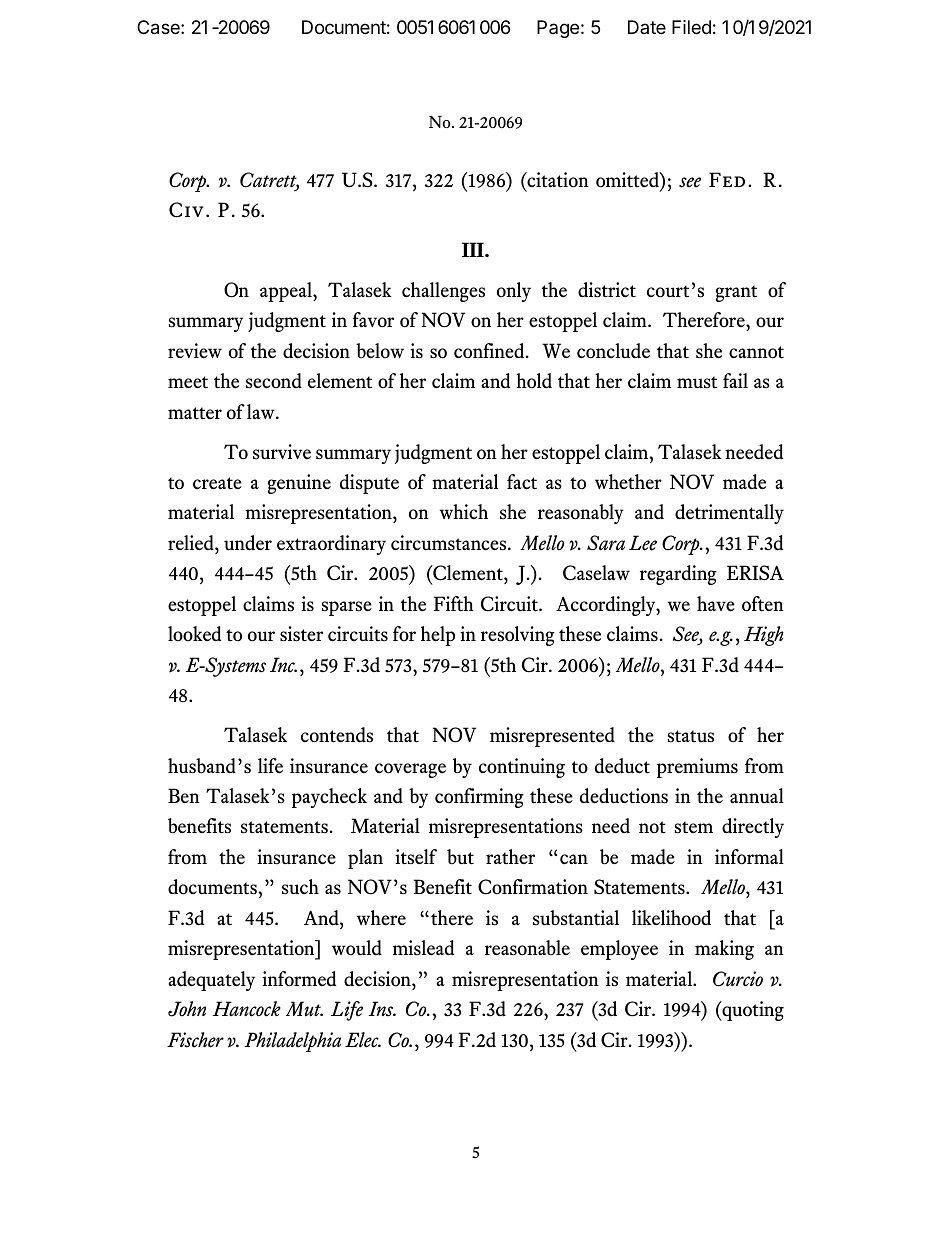 This page has height=1233, width=952. I want to click on under, so click(248, 542).
